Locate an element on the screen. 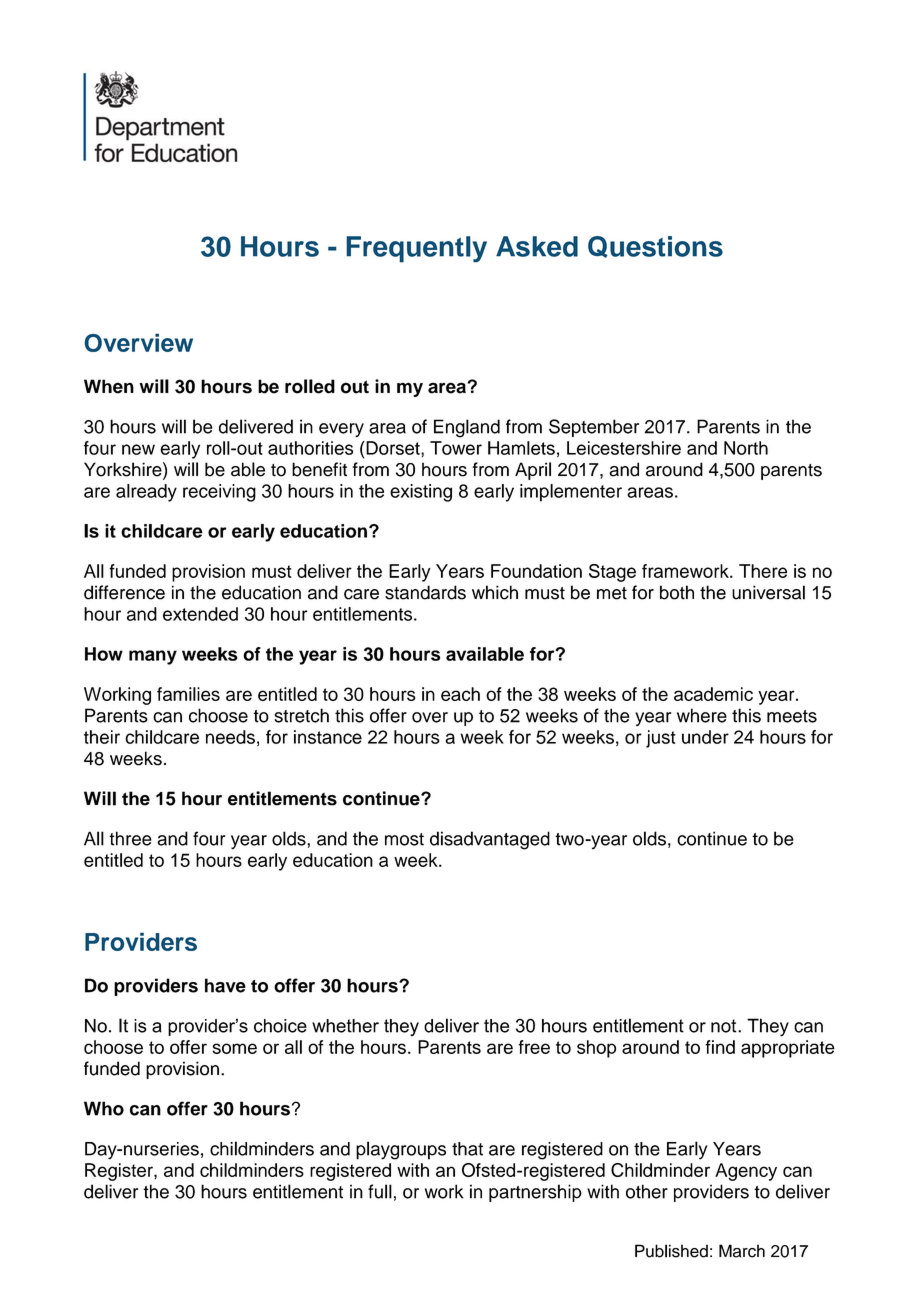 This screenshot has height=1308, width=924. needs is located at coordinates (230, 737).
